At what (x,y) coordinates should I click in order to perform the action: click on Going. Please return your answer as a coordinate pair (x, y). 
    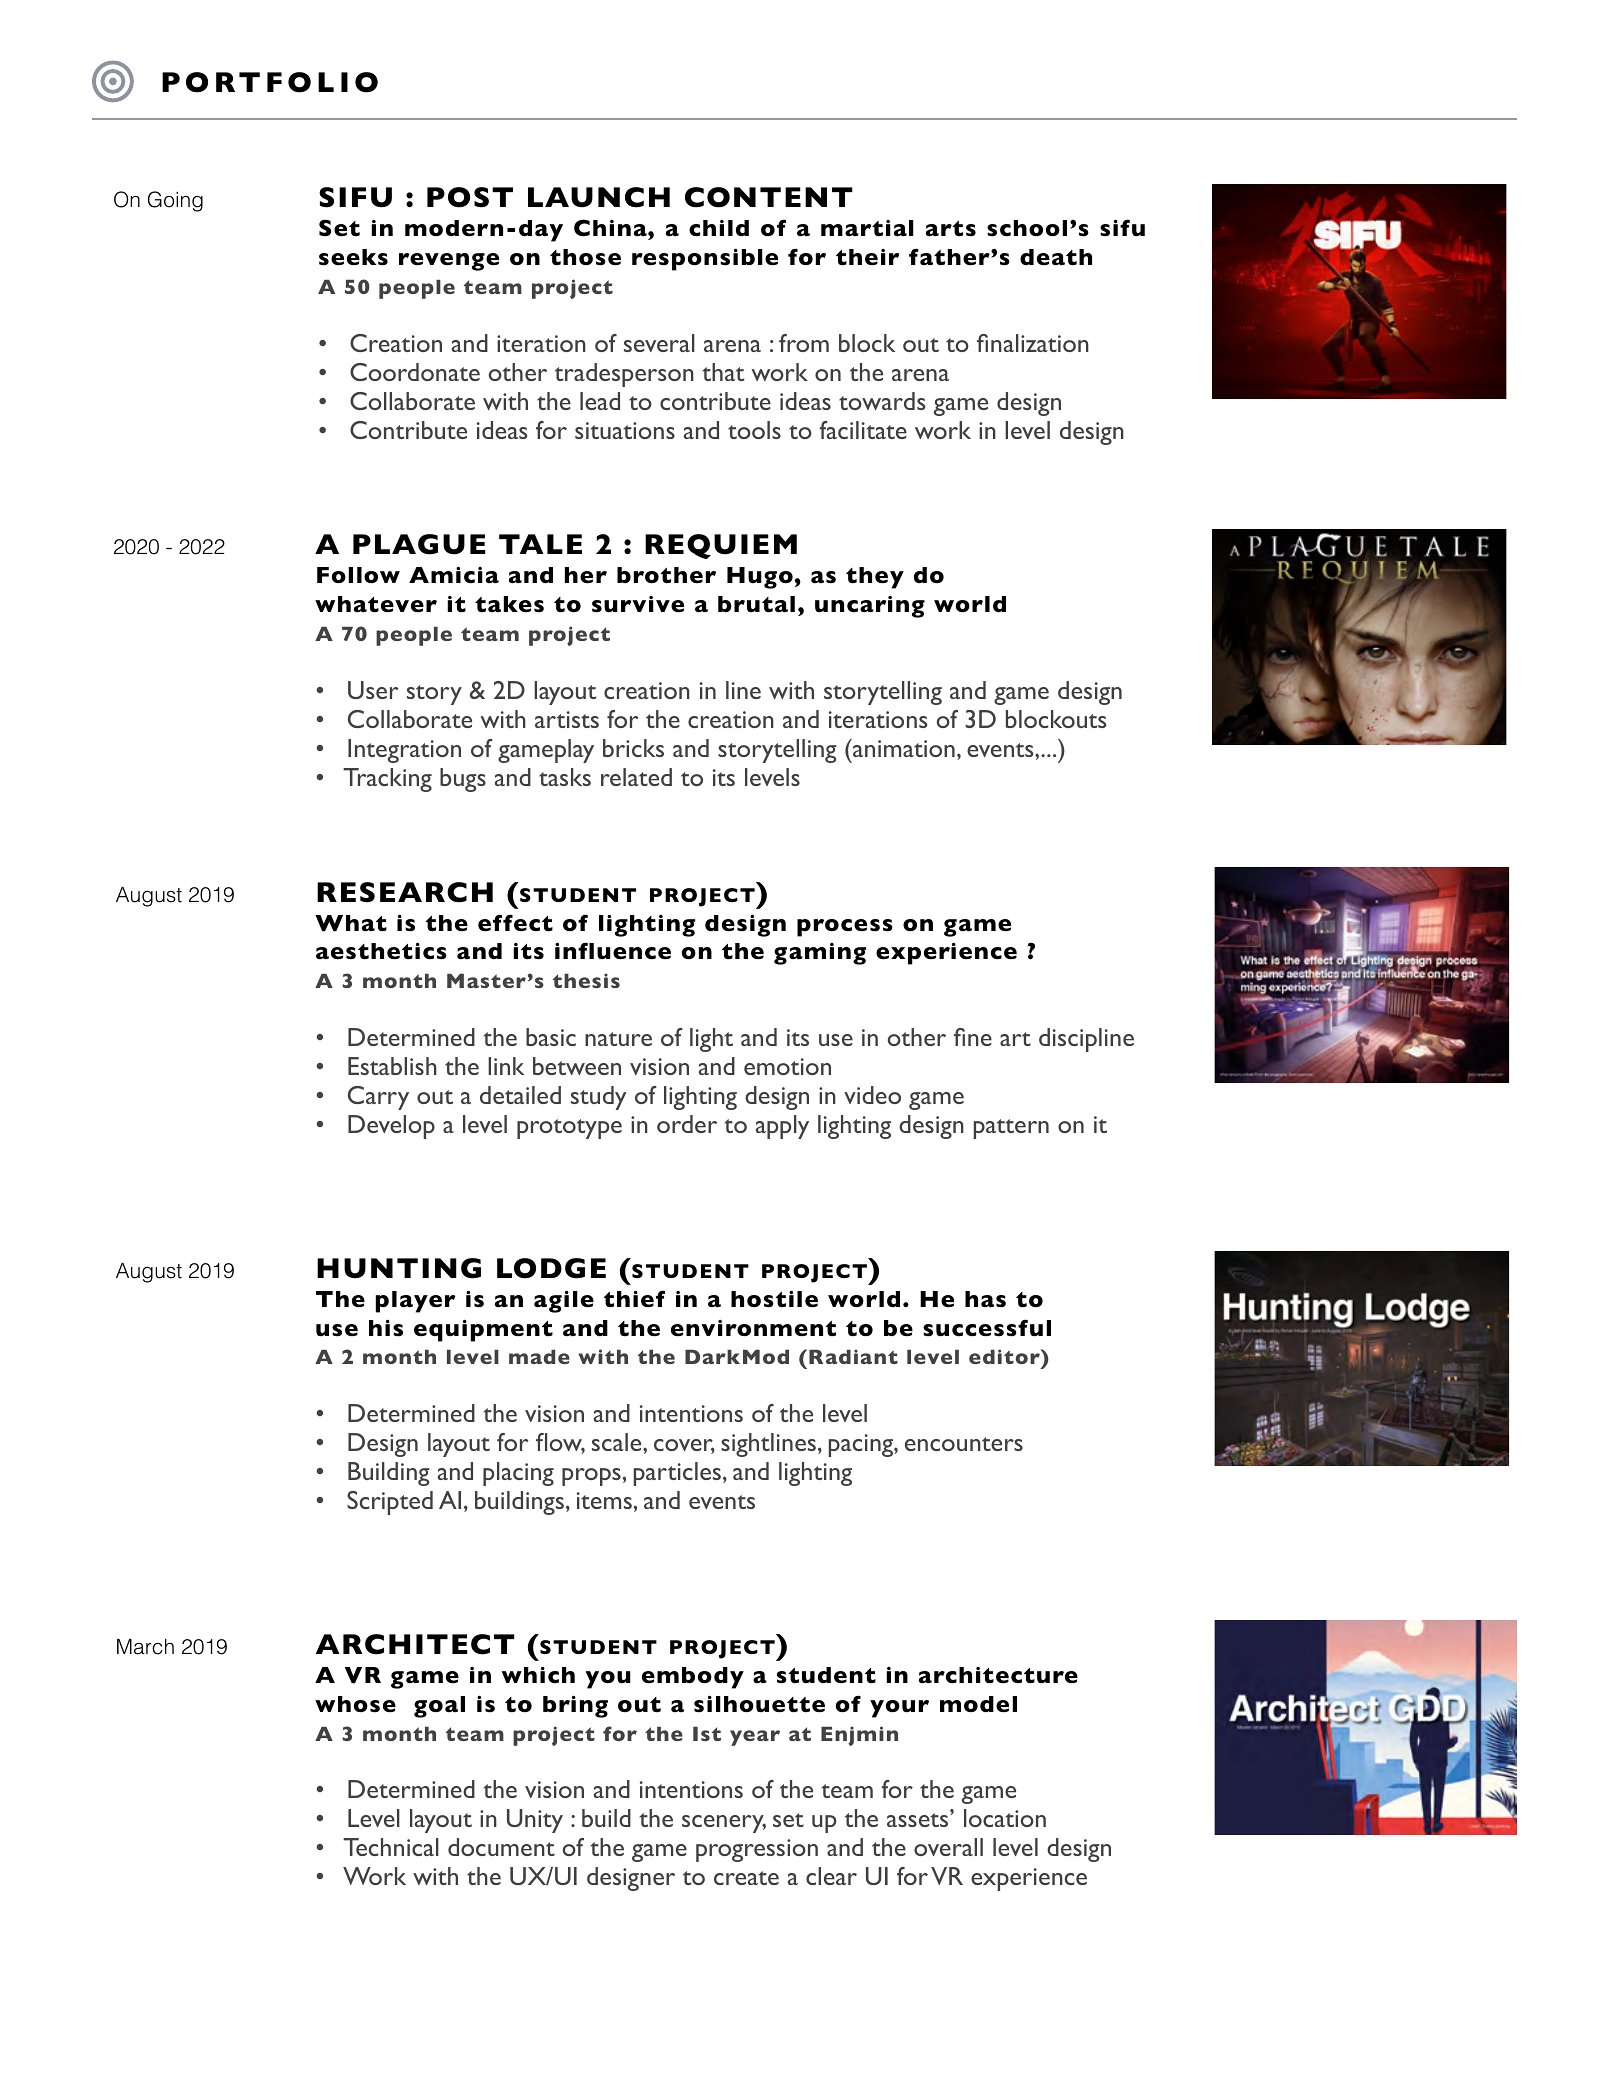
    Looking at the image, I should click on (175, 201).
